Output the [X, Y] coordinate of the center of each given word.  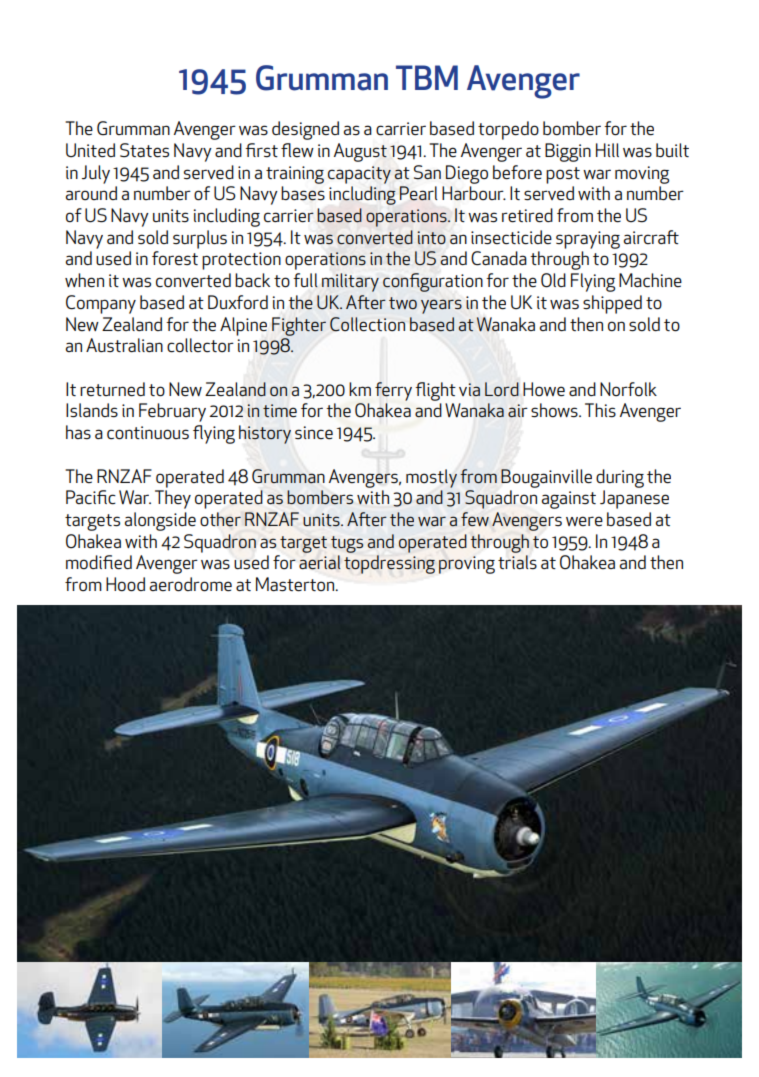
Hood [125, 584]
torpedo [508, 130]
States [144, 150]
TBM [427, 77]
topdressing [389, 564]
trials [517, 562]
